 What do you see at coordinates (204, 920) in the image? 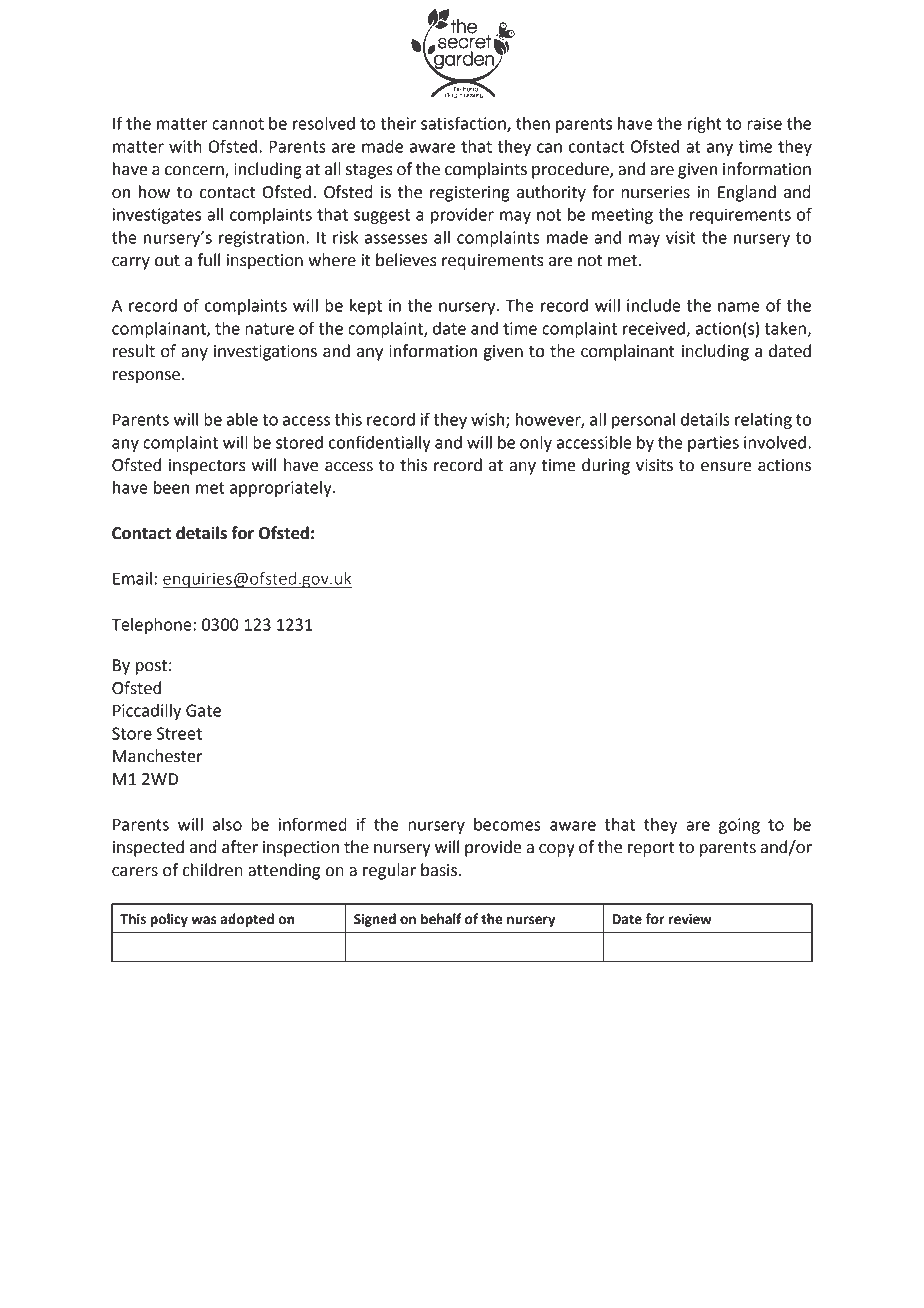
I see `was` at bounding box center [204, 920].
